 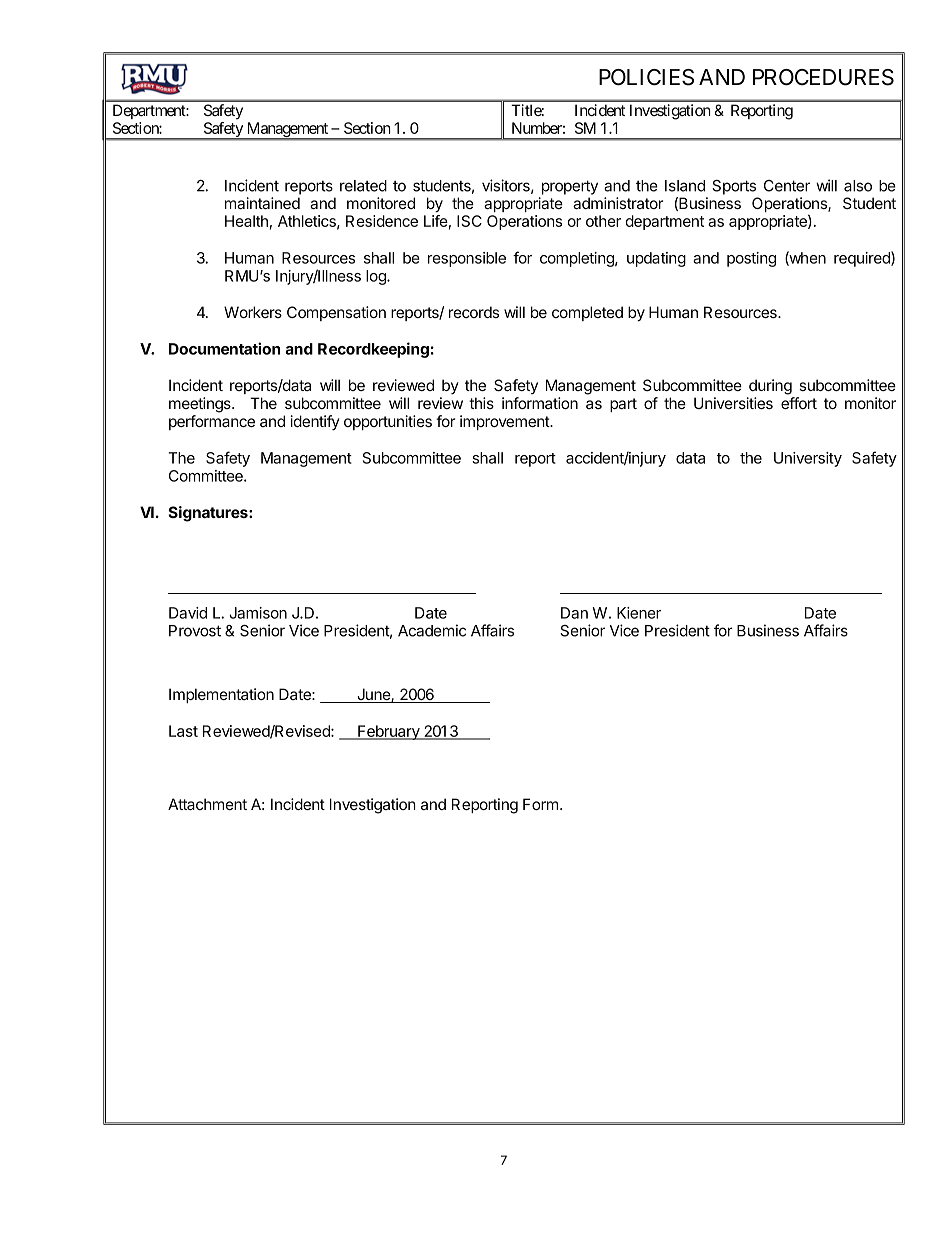 What do you see at coordinates (253, 312) in the screenshot?
I see `Workers` at bounding box center [253, 312].
